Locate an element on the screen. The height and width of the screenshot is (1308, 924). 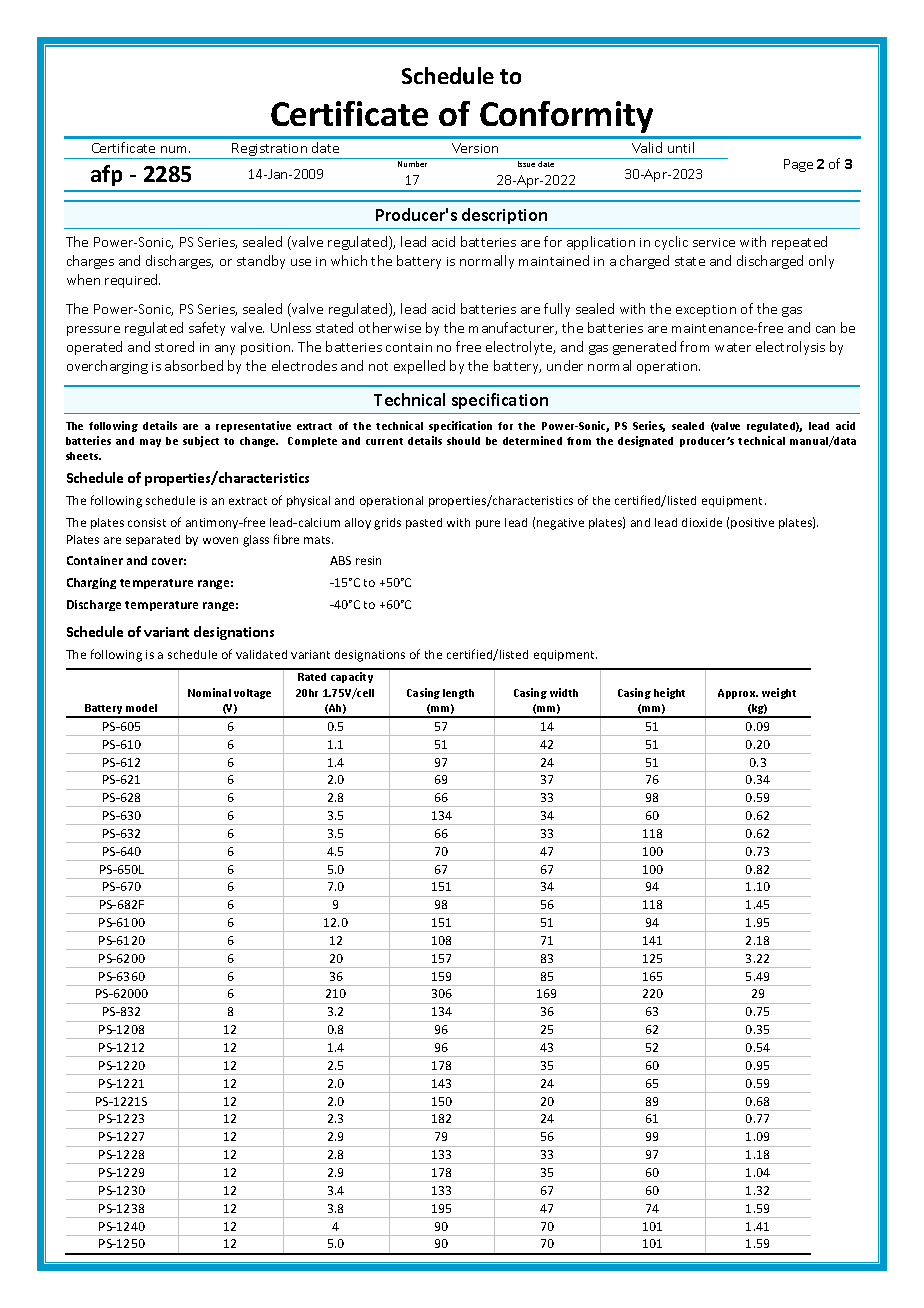
Nominal is located at coordinates (209, 692).
